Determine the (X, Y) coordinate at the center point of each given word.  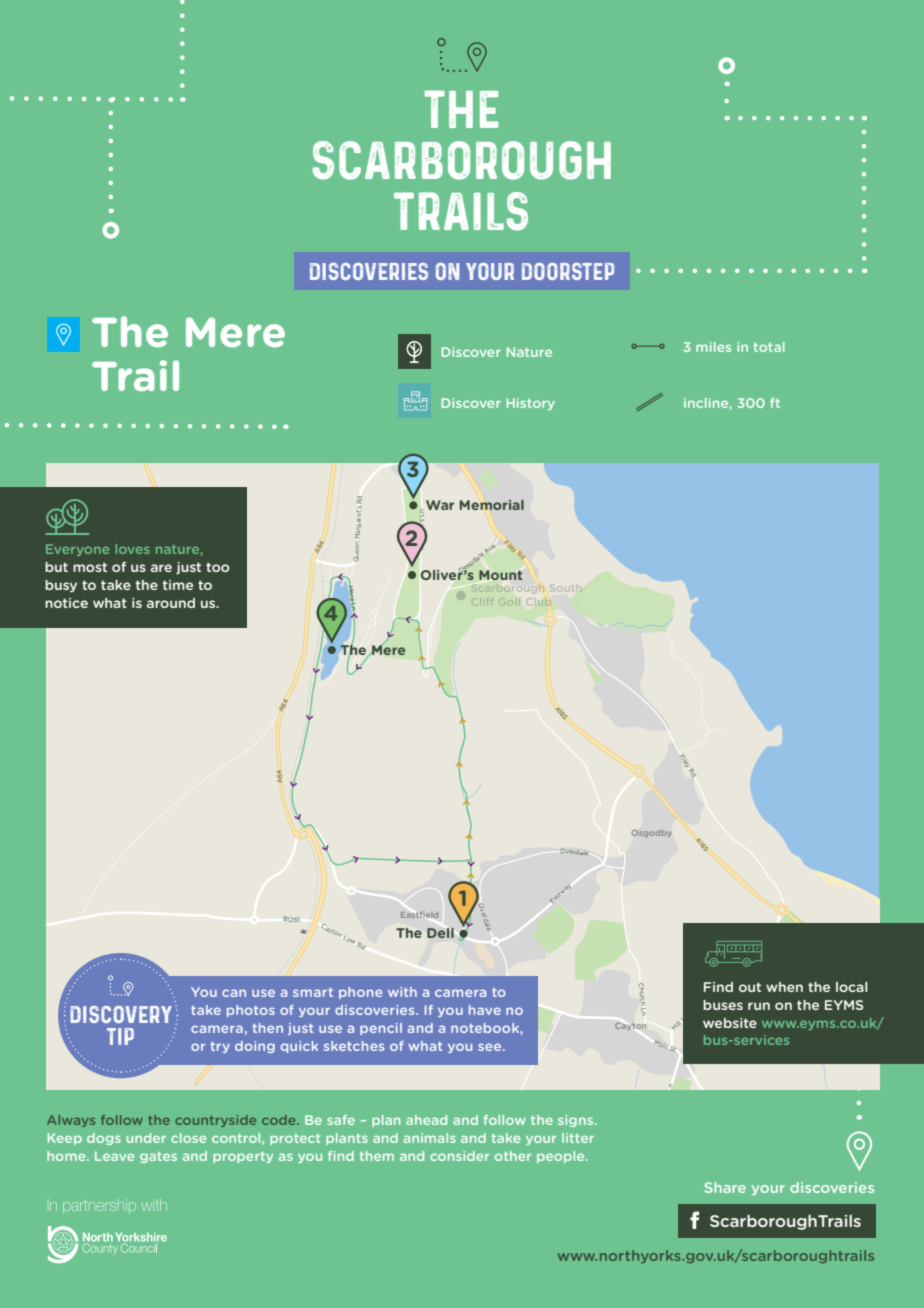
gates (158, 1157)
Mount (500, 576)
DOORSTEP (568, 271)
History (531, 404)
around (171, 603)
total (769, 347)
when (784, 987)
